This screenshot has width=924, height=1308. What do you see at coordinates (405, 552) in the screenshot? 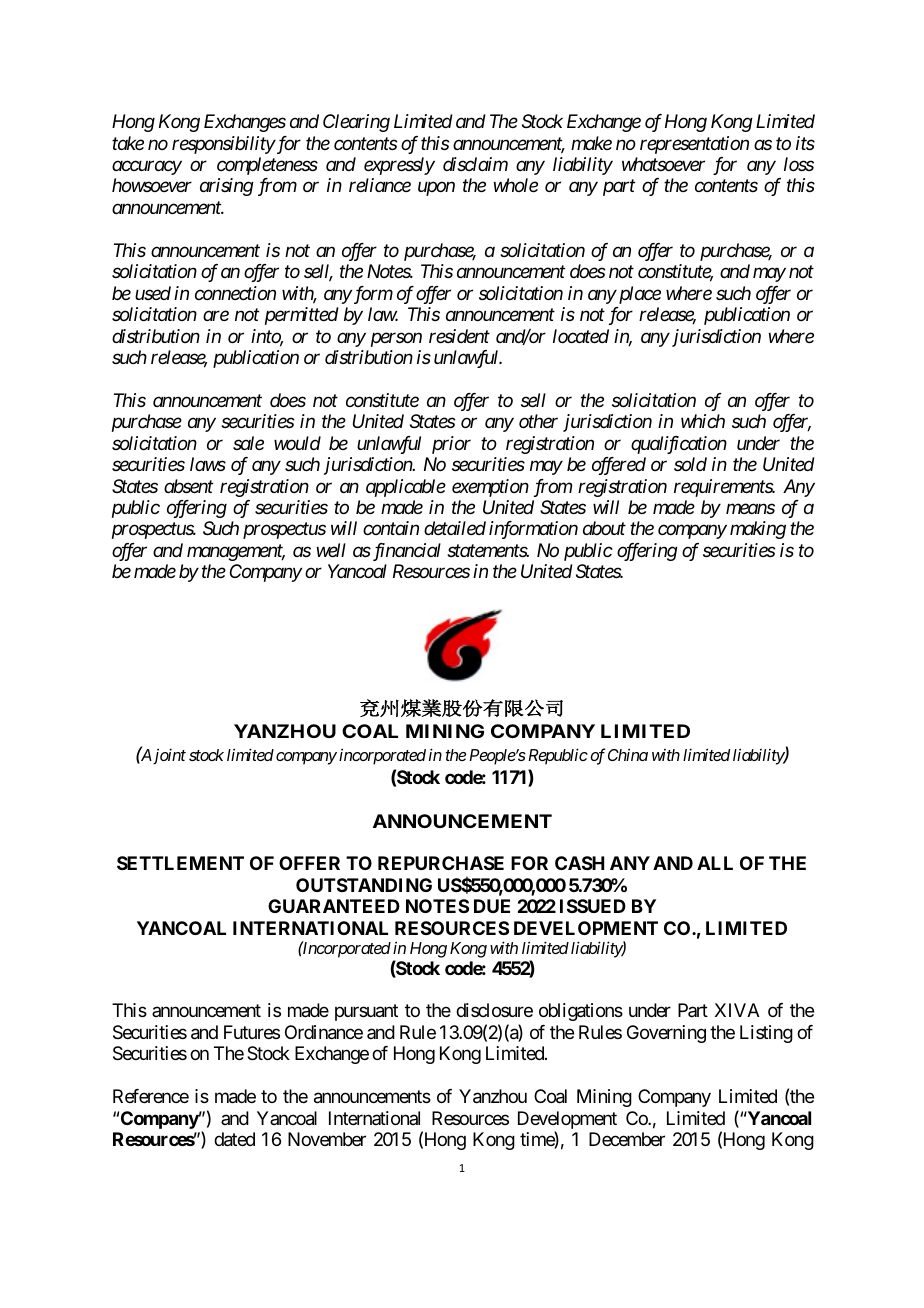
I see `financial` at bounding box center [405, 552].
